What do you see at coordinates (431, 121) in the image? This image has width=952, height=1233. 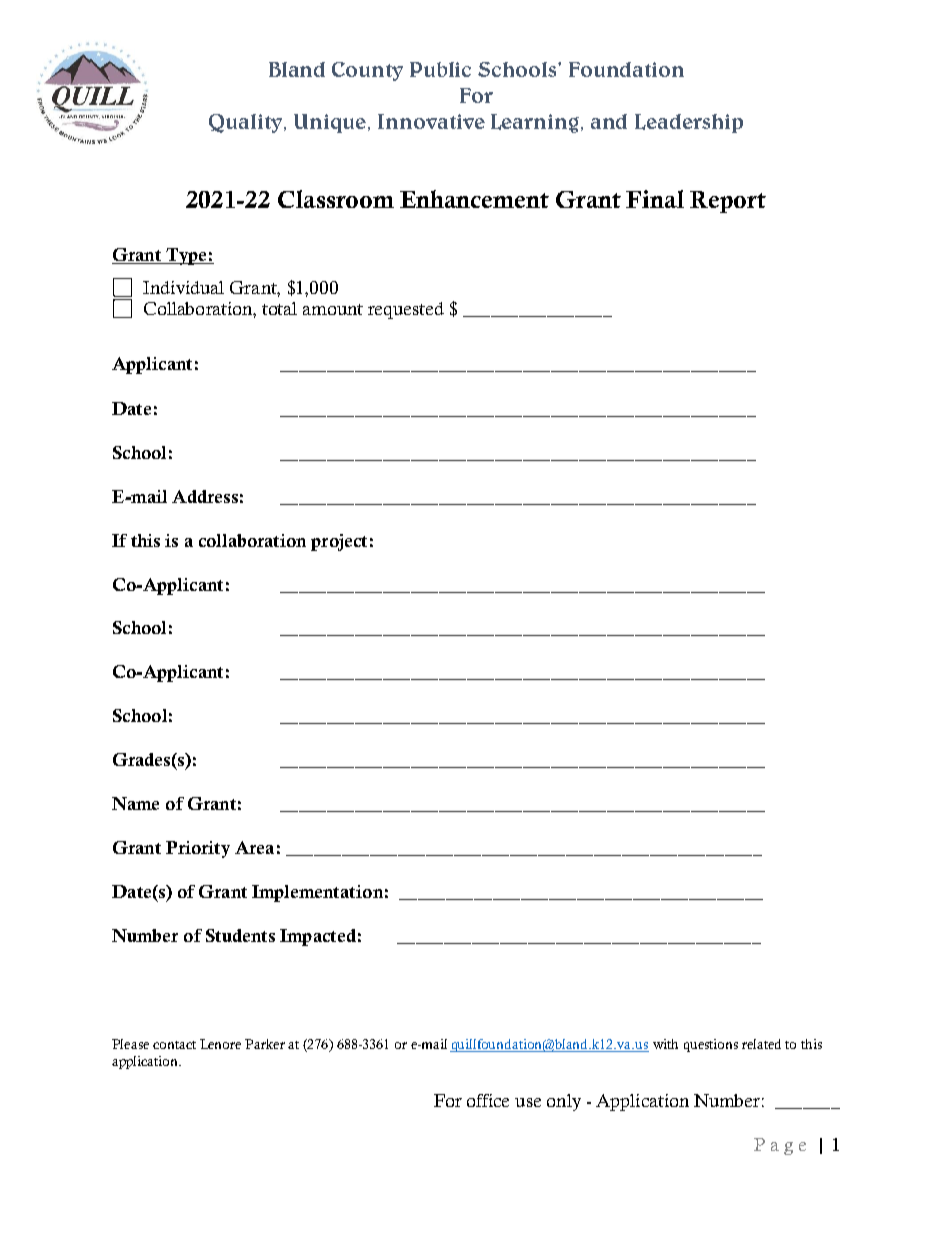 I see `Innovative` at bounding box center [431, 121].
